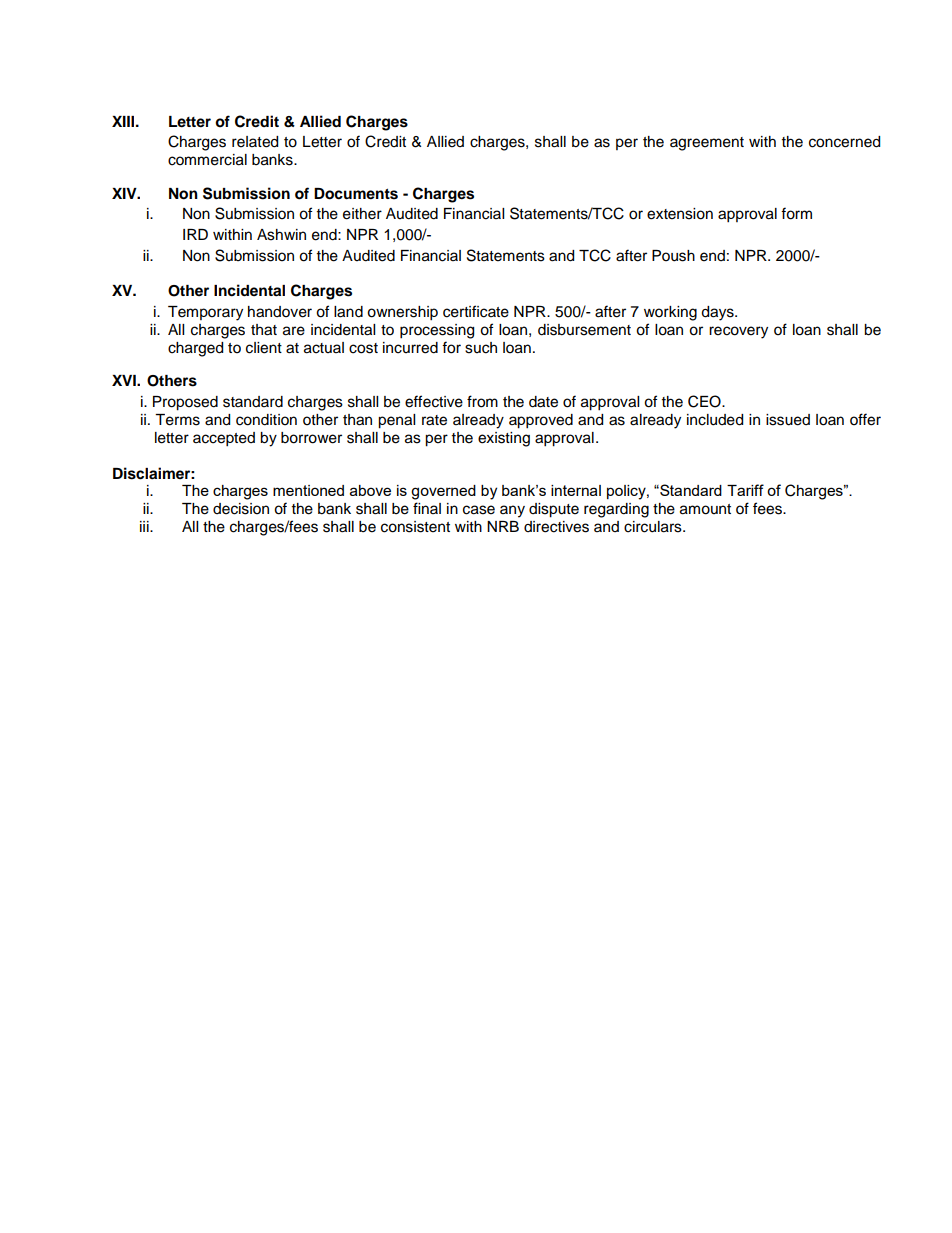  Describe the element at coordinates (481, 348) in the document. I see `such` at that location.
